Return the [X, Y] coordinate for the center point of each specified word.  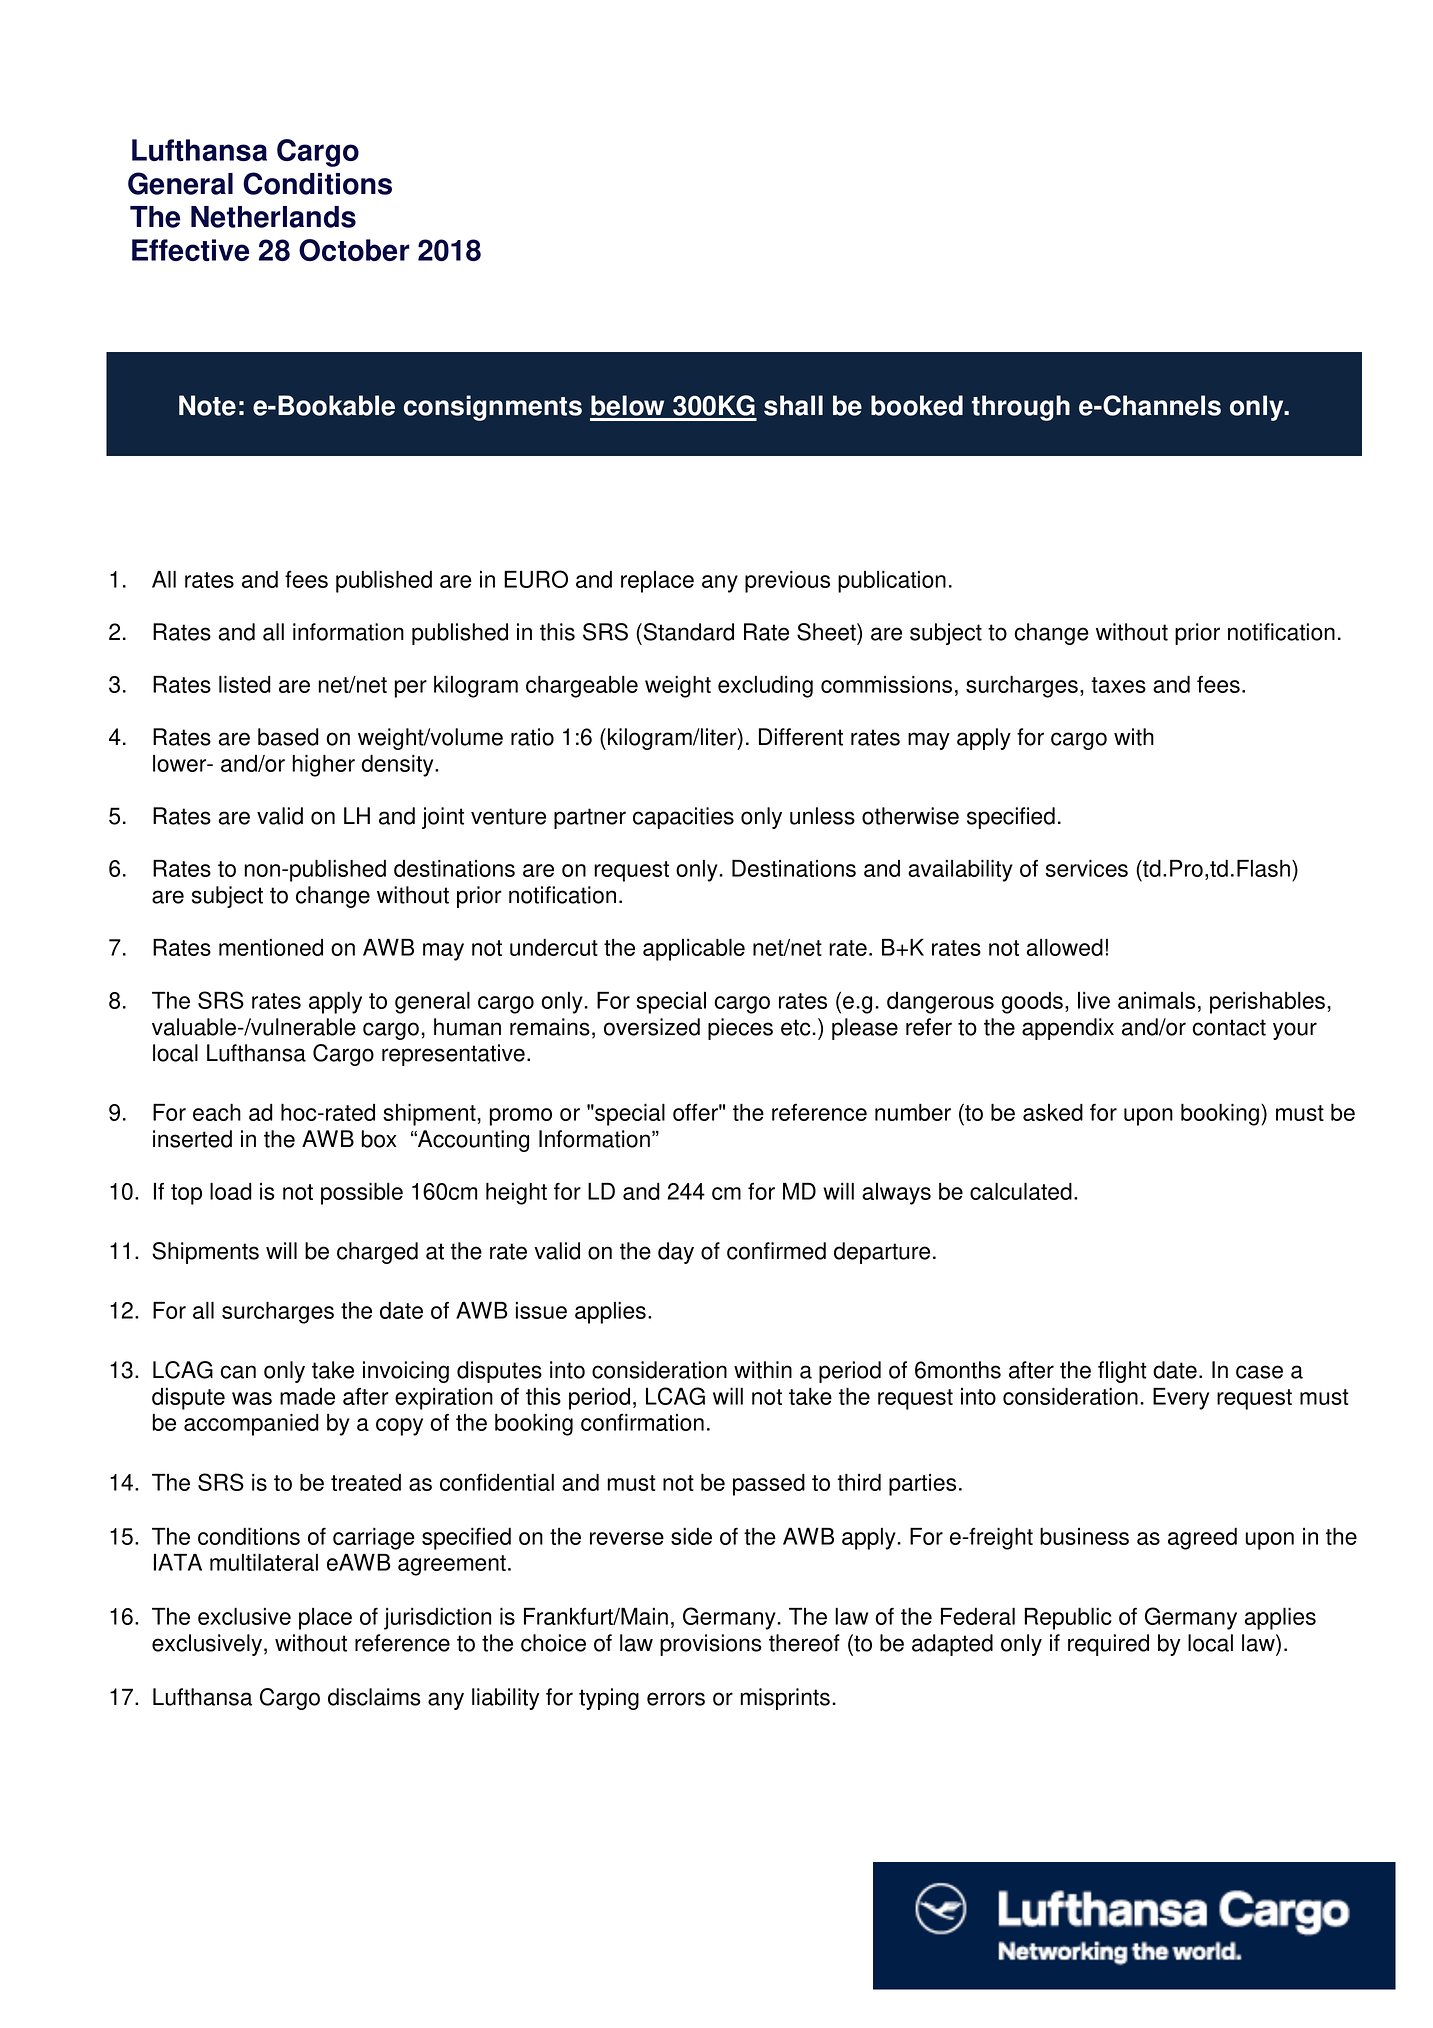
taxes [1118, 685]
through [1021, 408]
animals [1156, 1000]
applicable [694, 949]
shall [793, 405]
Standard [687, 632]
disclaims [374, 1697]
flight [1122, 1372]
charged [377, 1253]
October [354, 250]
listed [245, 684]
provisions [711, 1645]
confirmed [776, 1251]
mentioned [271, 947]
